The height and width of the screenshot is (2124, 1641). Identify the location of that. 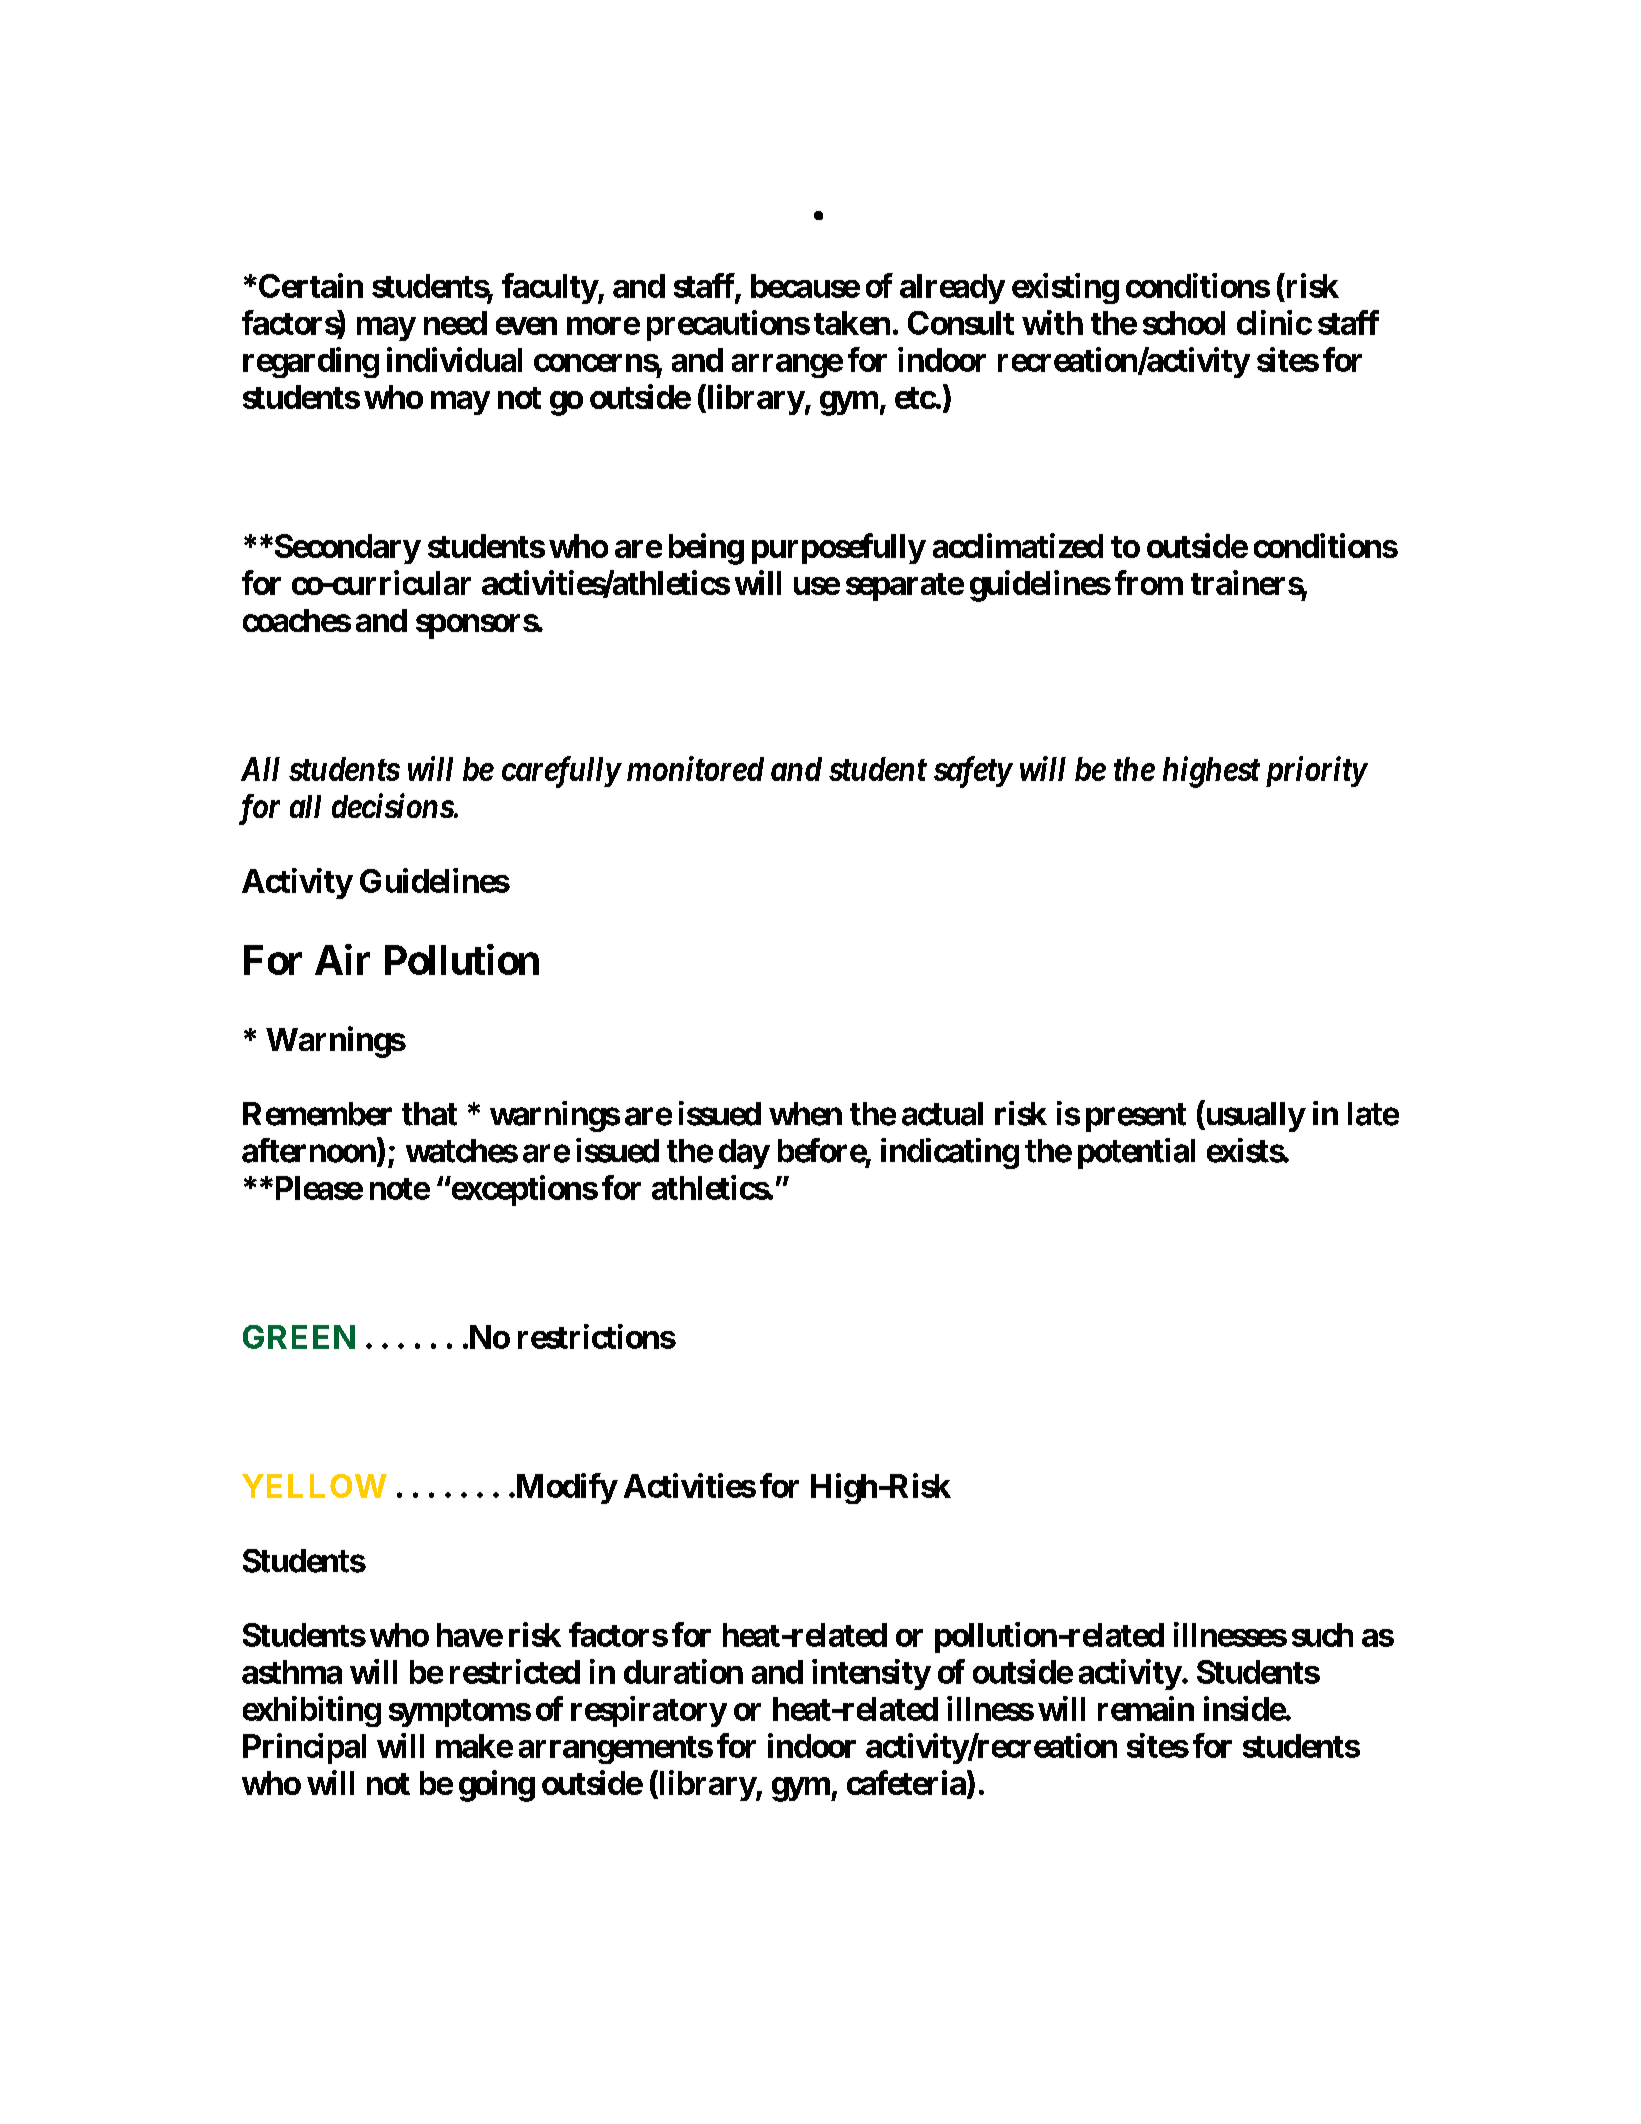
(429, 1114).
